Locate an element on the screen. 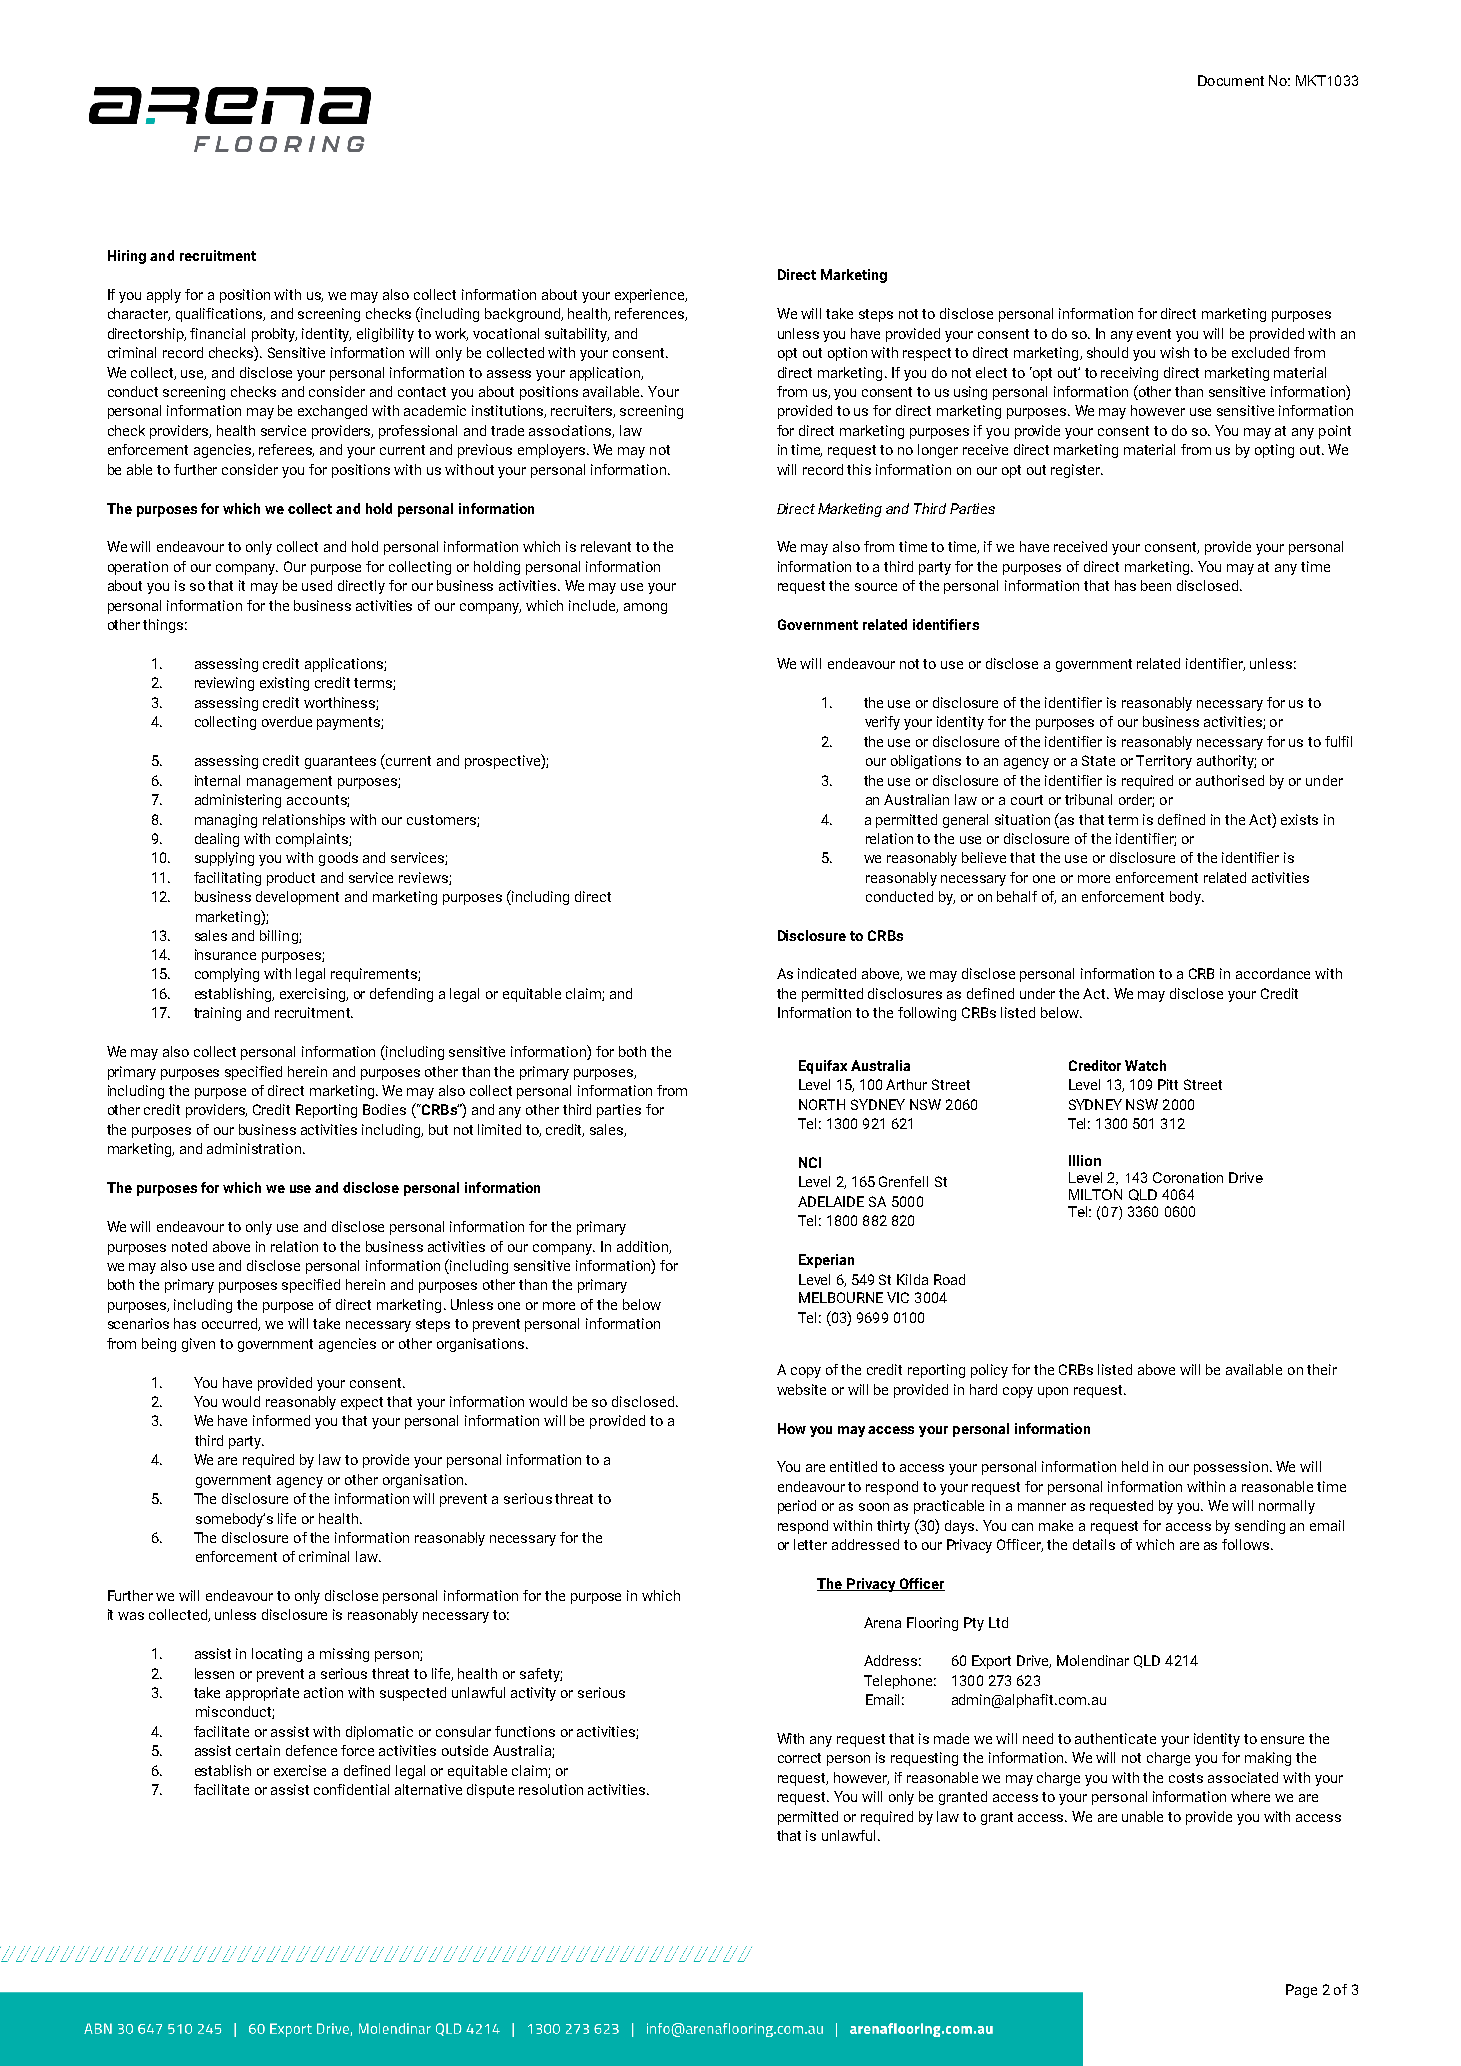  Document is located at coordinates (1231, 80).
